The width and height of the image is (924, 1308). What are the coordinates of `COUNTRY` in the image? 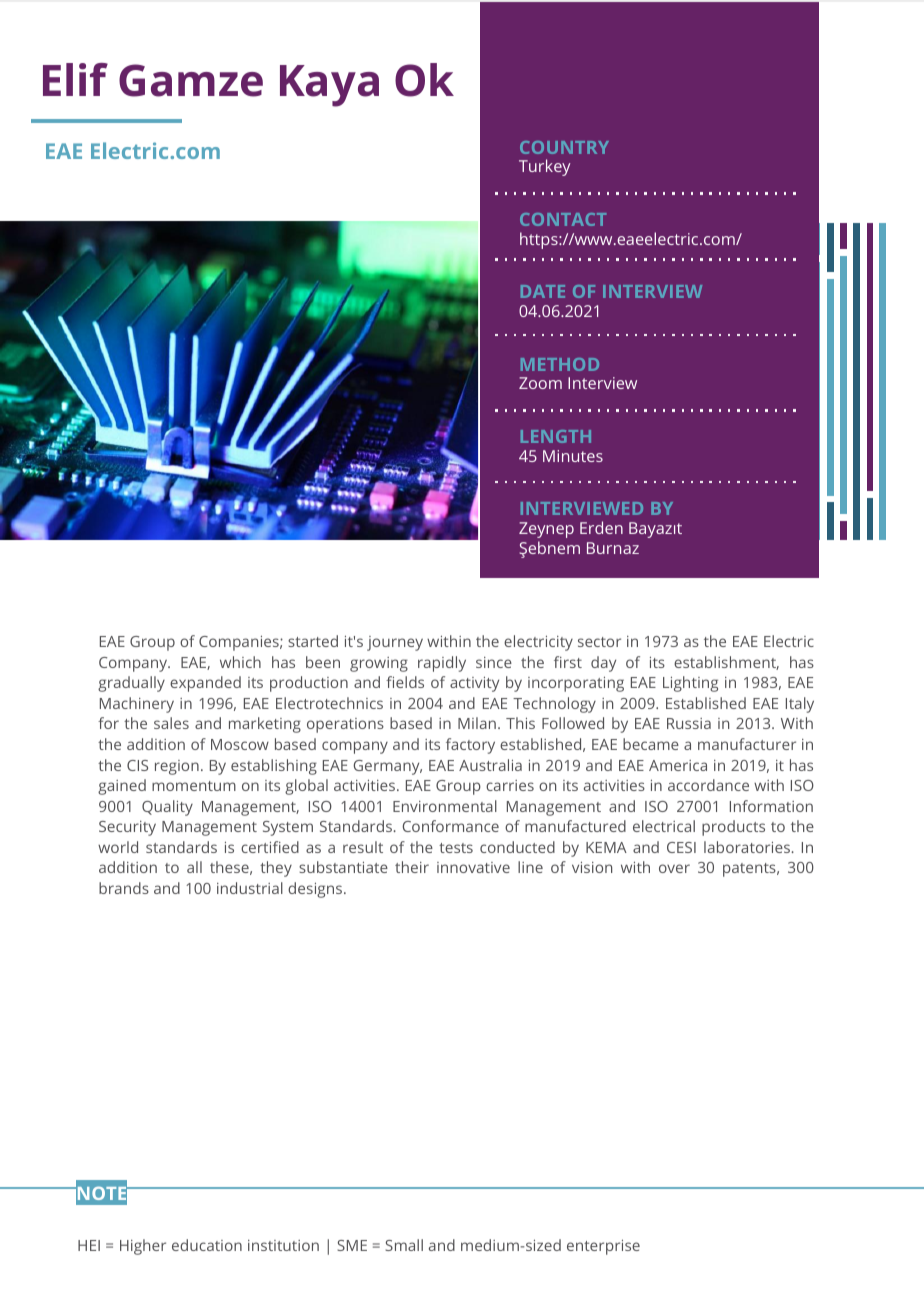 It's located at (564, 147).
